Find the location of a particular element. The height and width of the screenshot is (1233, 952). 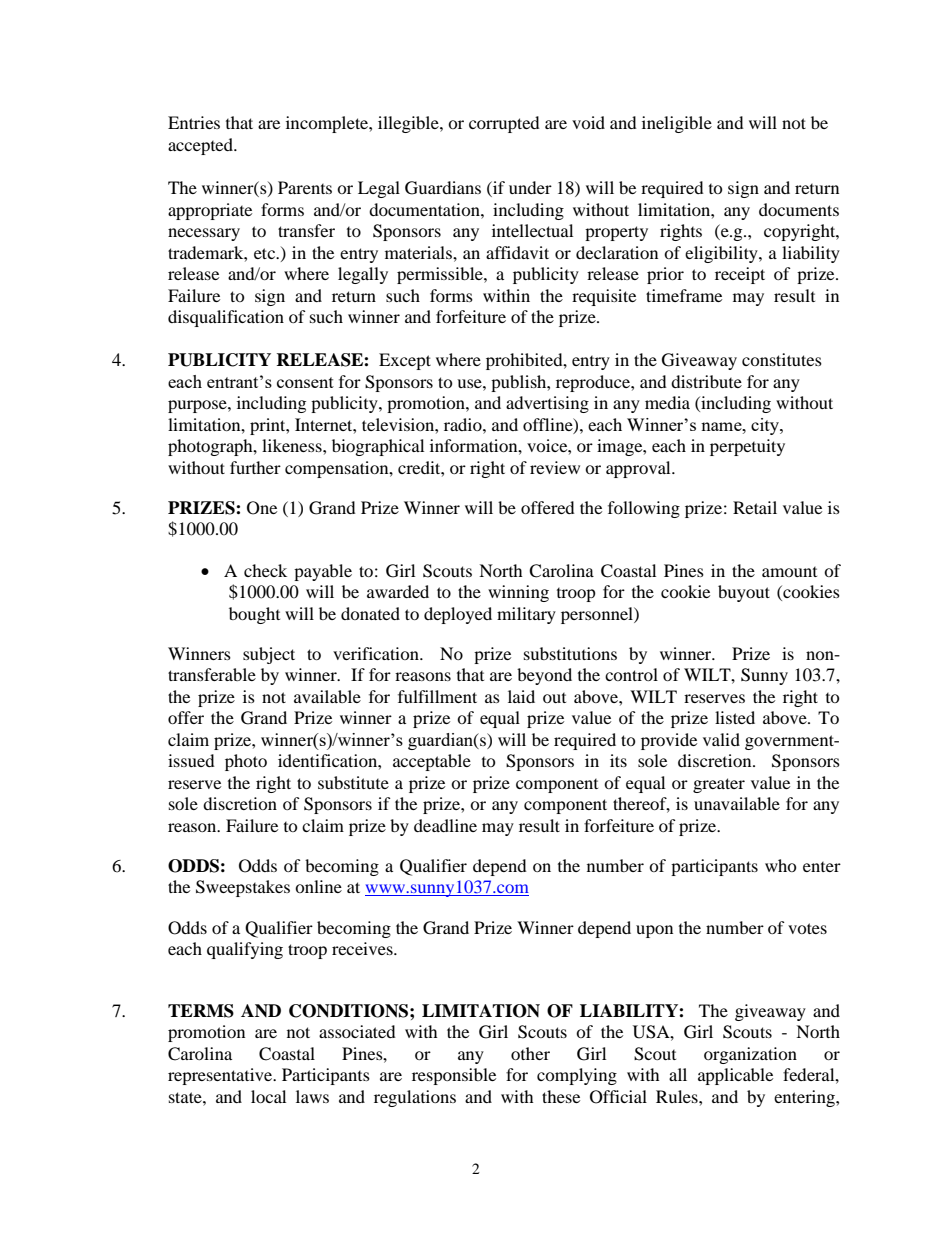

buyout is located at coordinates (744, 593).
